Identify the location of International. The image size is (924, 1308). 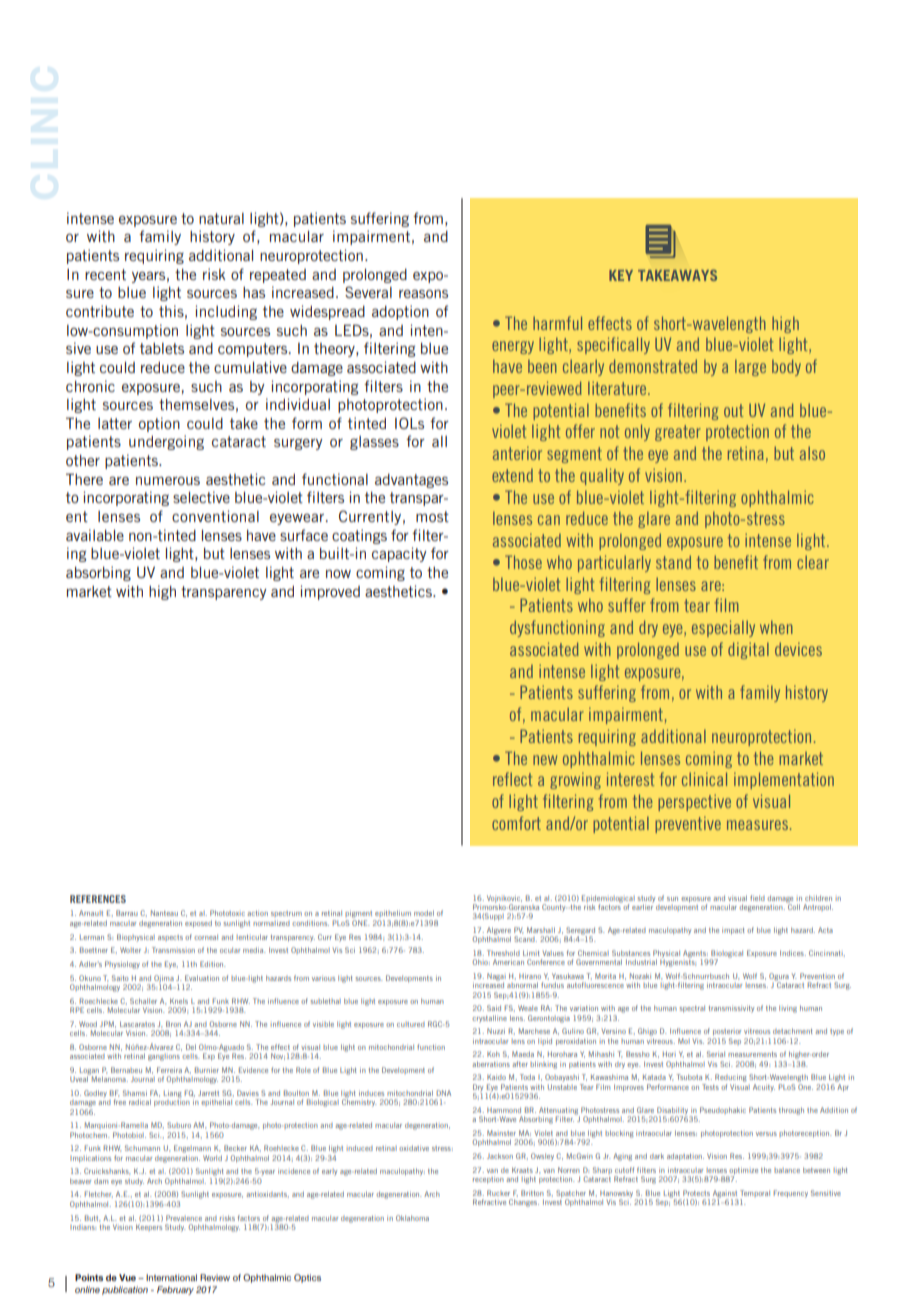
(171, 1277).
